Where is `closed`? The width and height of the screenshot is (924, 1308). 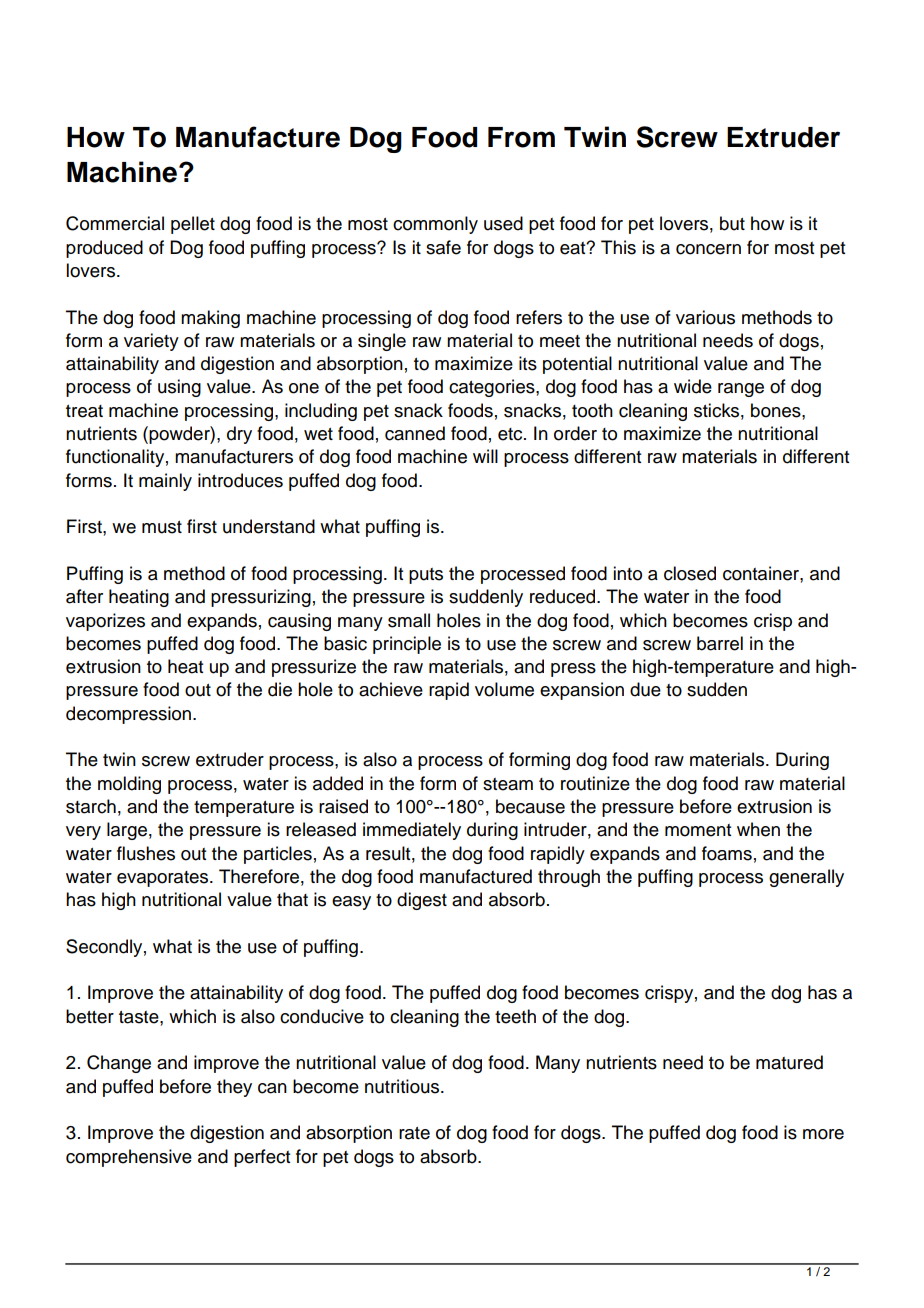 closed is located at coordinates (690, 573).
